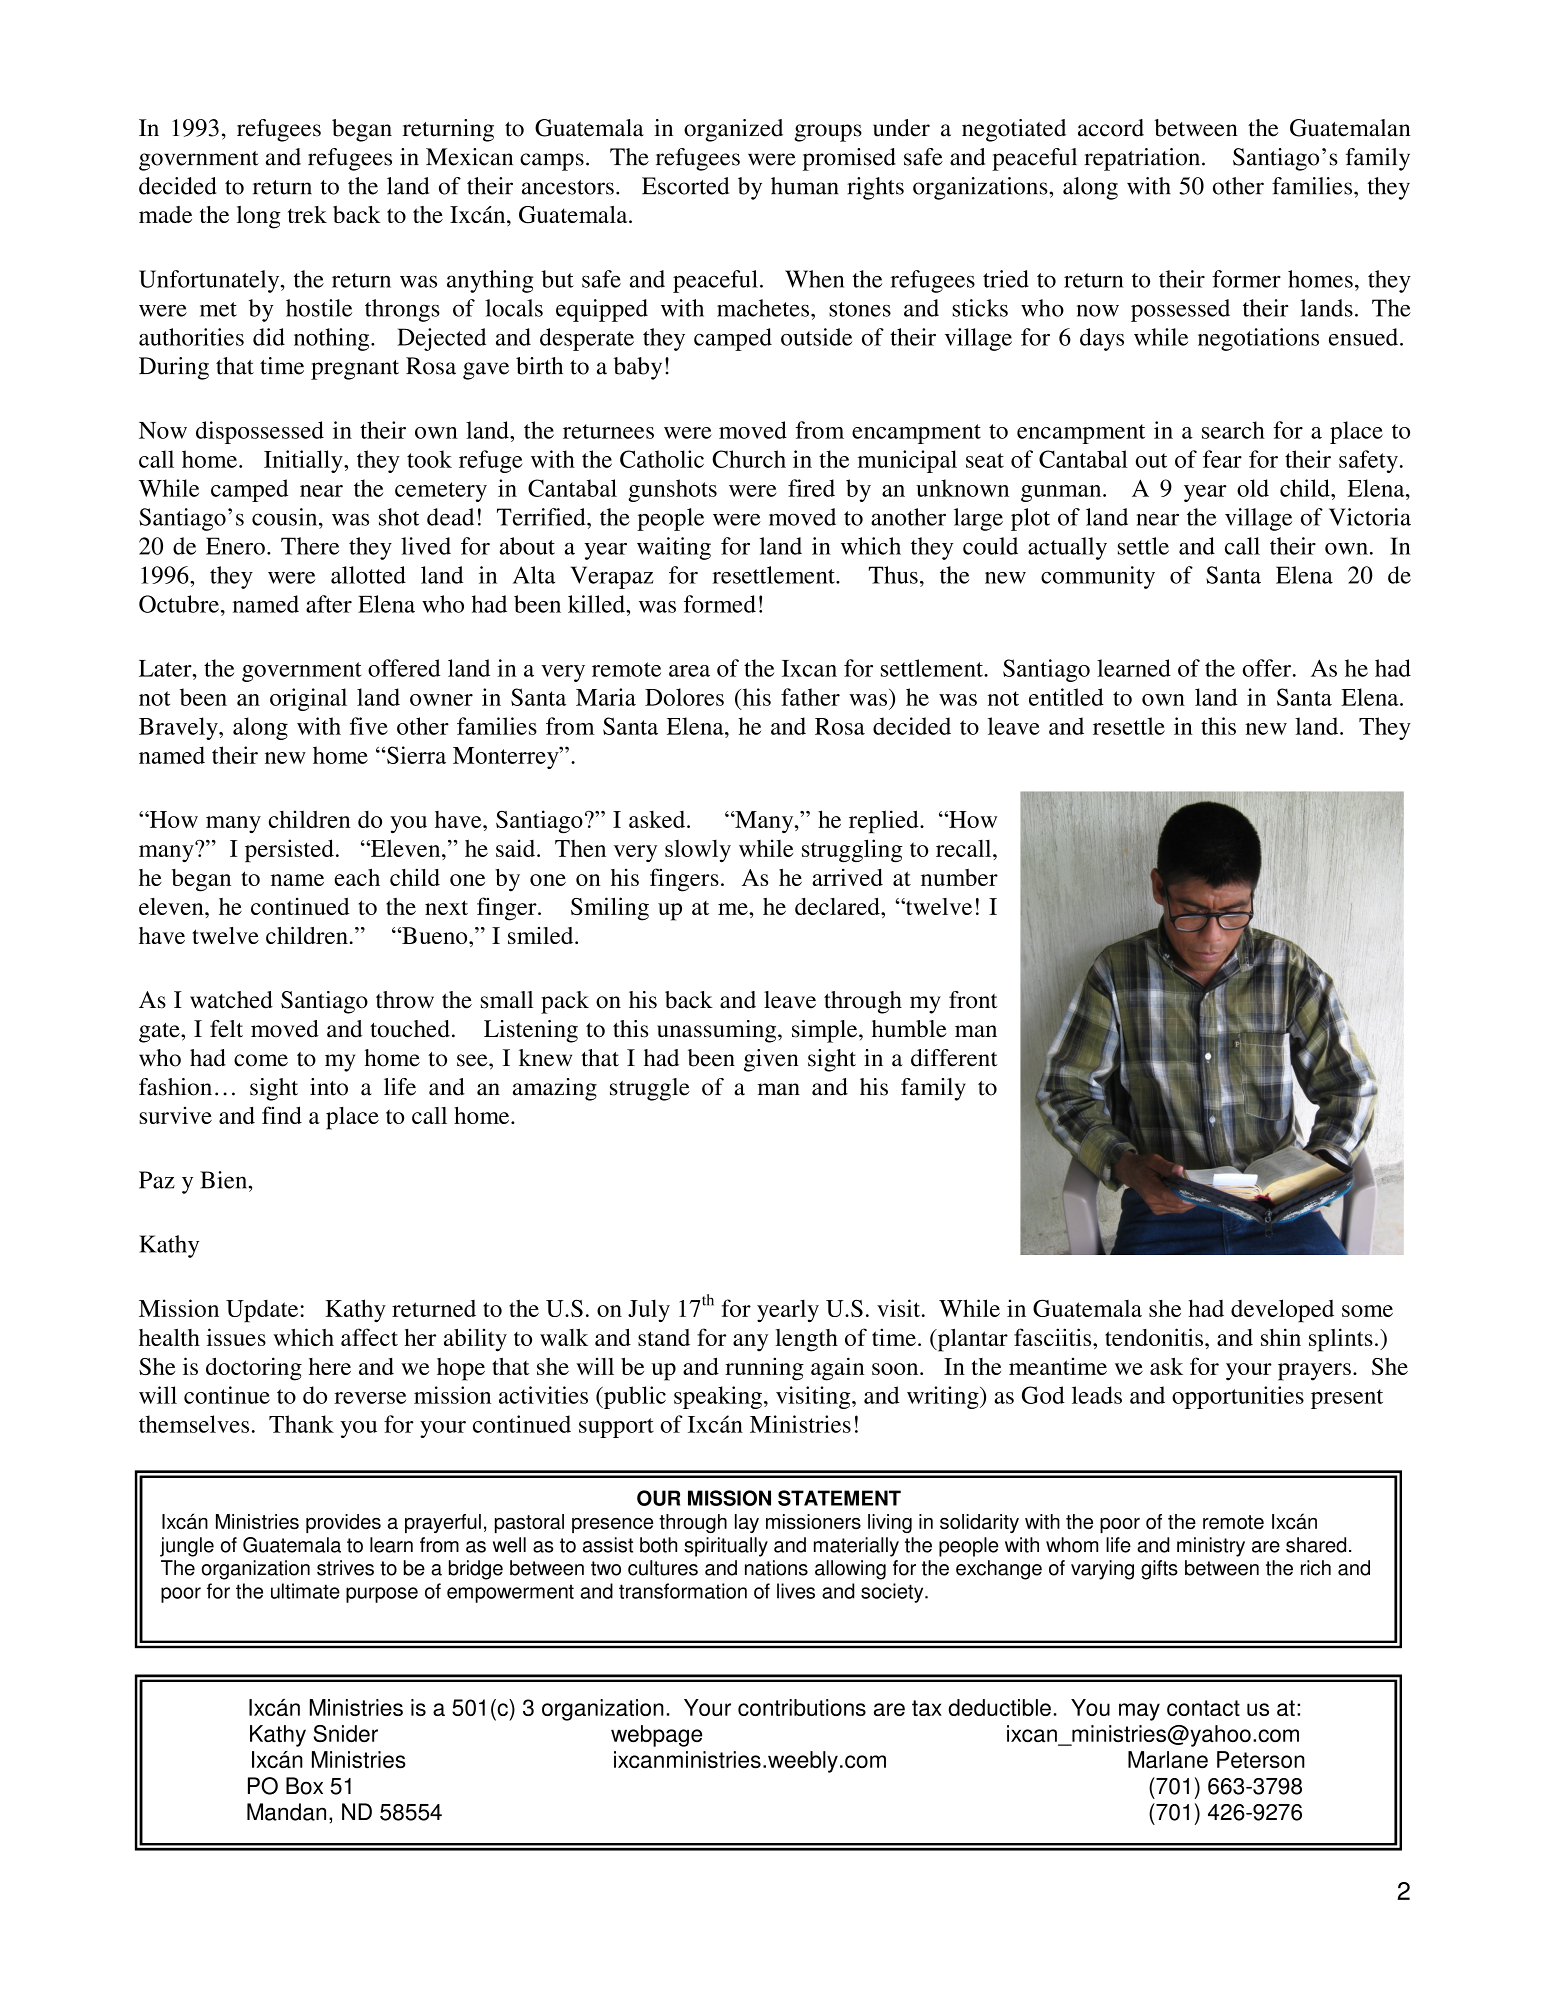  What do you see at coordinates (1282, 1311) in the document?
I see `developed` at bounding box center [1282, 1311].
